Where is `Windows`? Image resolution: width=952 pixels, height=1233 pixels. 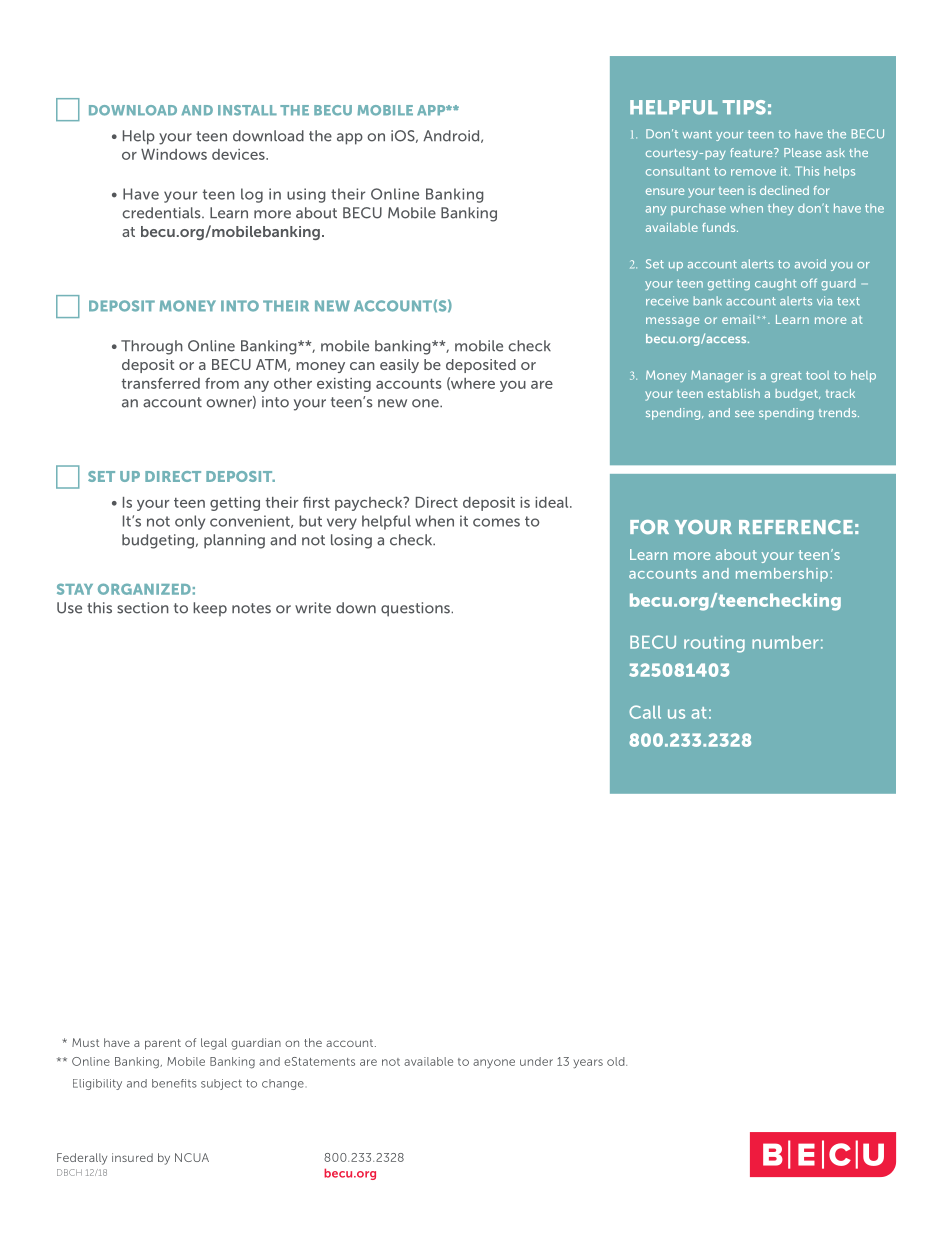 Windows is located at coordinates (174, 154).
